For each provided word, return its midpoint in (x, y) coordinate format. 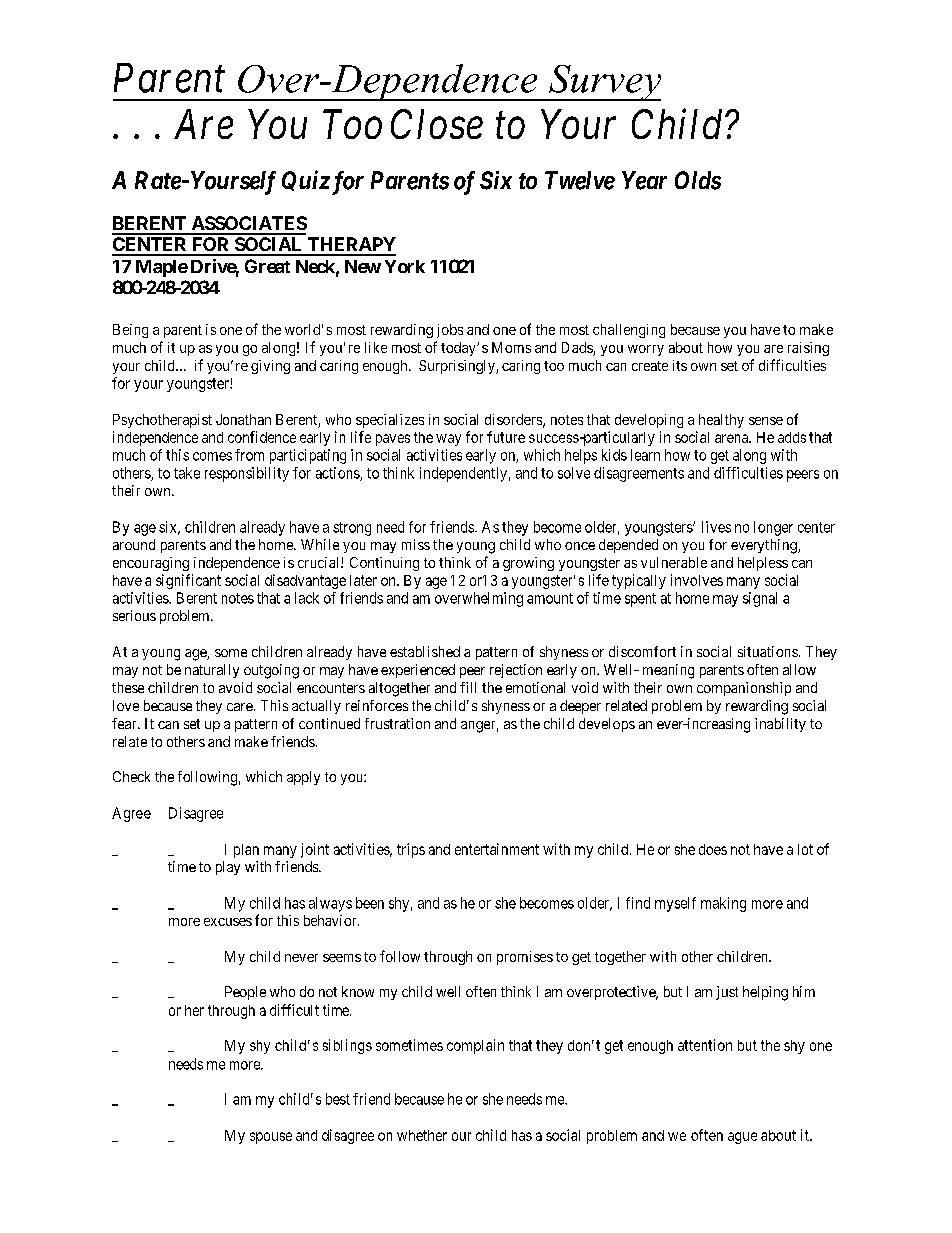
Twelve (580, 180)
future (506, 437)
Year (644, 180)
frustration (397, 723)
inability (780, 725)
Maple (162, 268)
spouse (271, 1138)
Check (131, 776)
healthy (721, 421)
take (187, 473)
